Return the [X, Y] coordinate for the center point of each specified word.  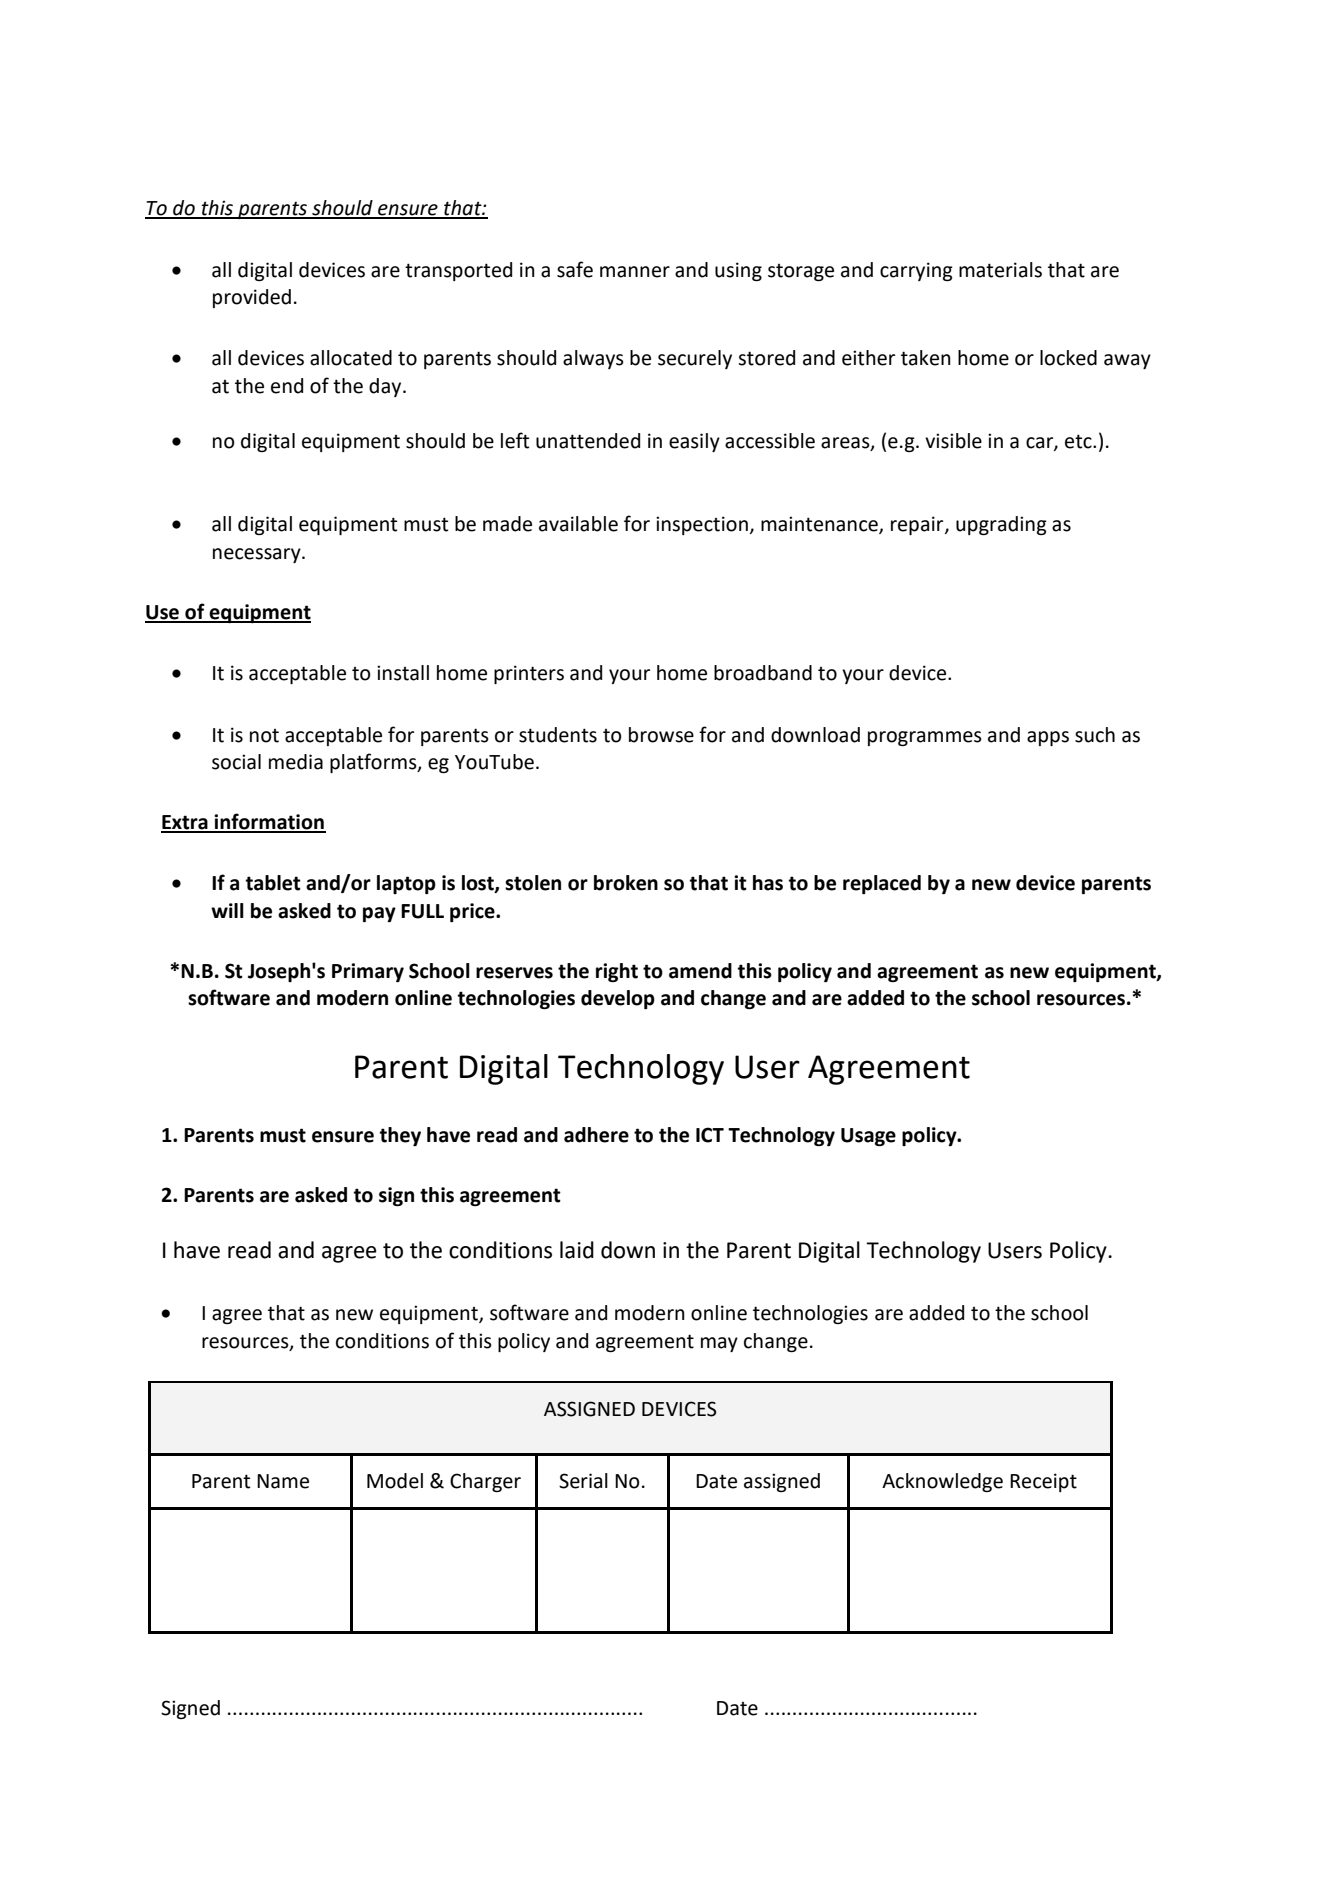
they [400, 1136]
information [269, 822]
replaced [882, 884]
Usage [868, 1137]
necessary [258, 555]
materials [1000, 270]
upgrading [1001, 525]
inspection [702, 525]
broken [626, 883]
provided [252, 298]
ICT [710, 1135]
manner [635, 272]
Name [283, 1481]
